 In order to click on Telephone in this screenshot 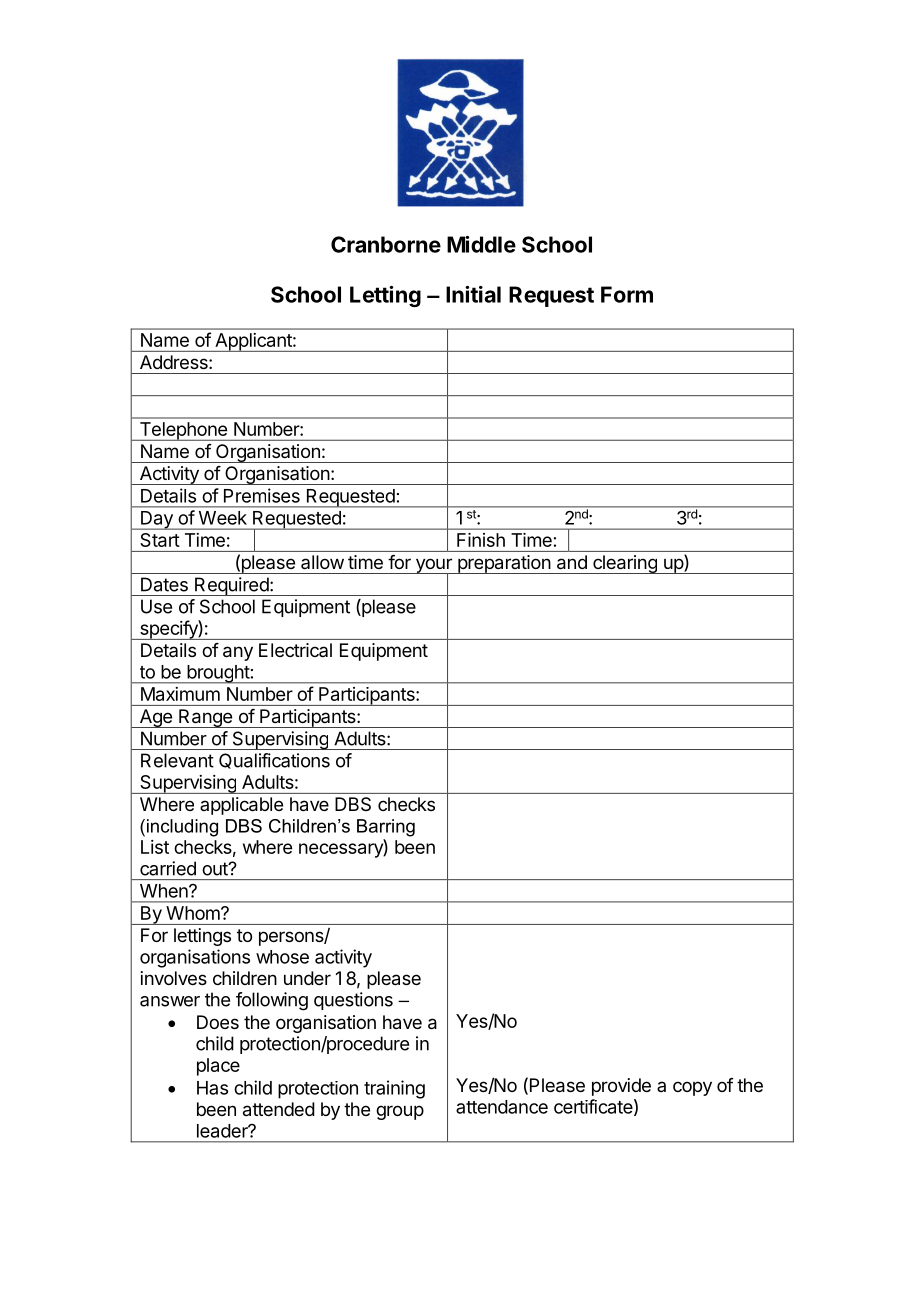, I will do `click(183, 431)`.
